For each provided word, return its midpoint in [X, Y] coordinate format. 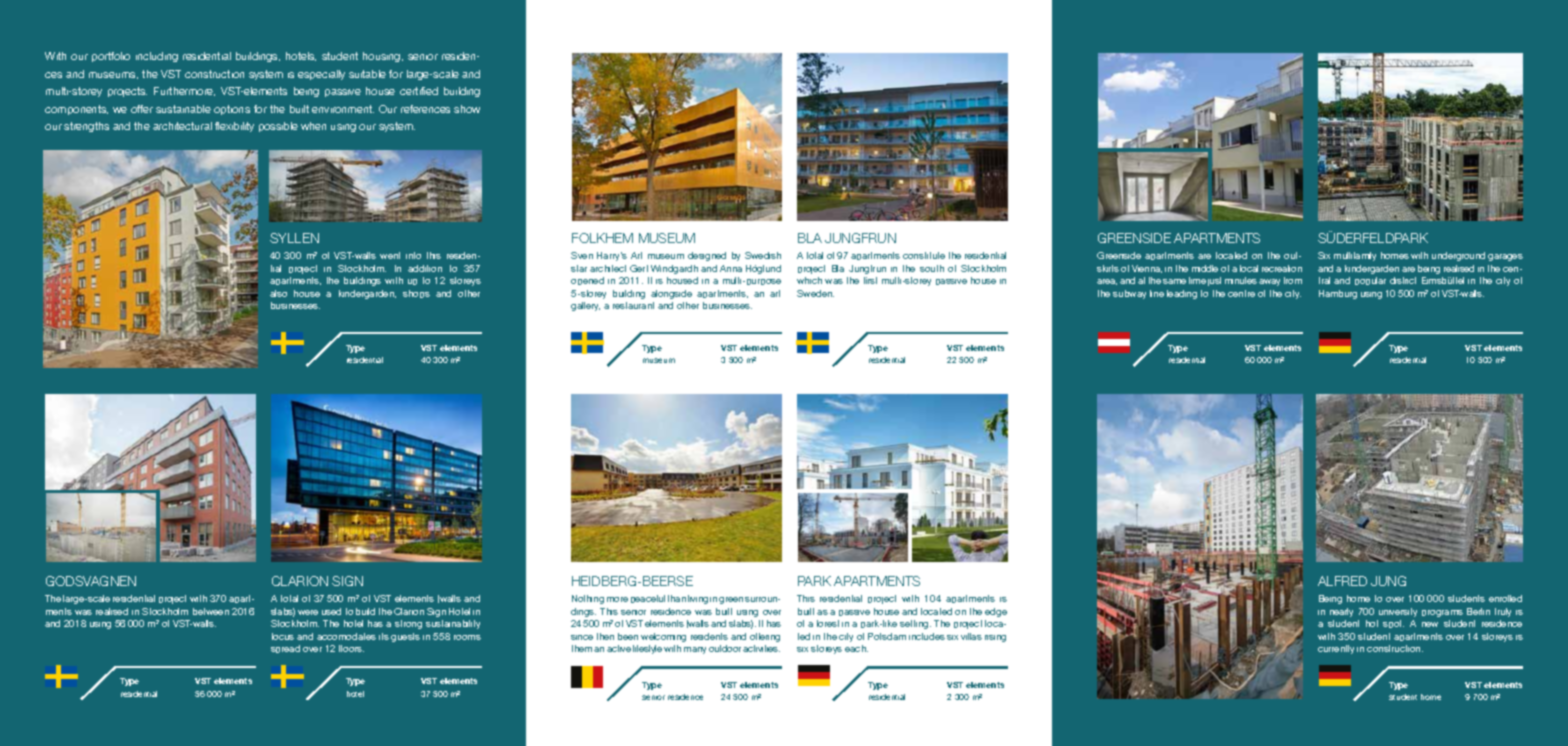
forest [828, 623]
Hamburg [1338, 294]
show [467, 109]
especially [321, 75]
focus [283, 636]
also [278, 293]
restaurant [633, 305]
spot [1393, 624]
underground [1458, 256]
